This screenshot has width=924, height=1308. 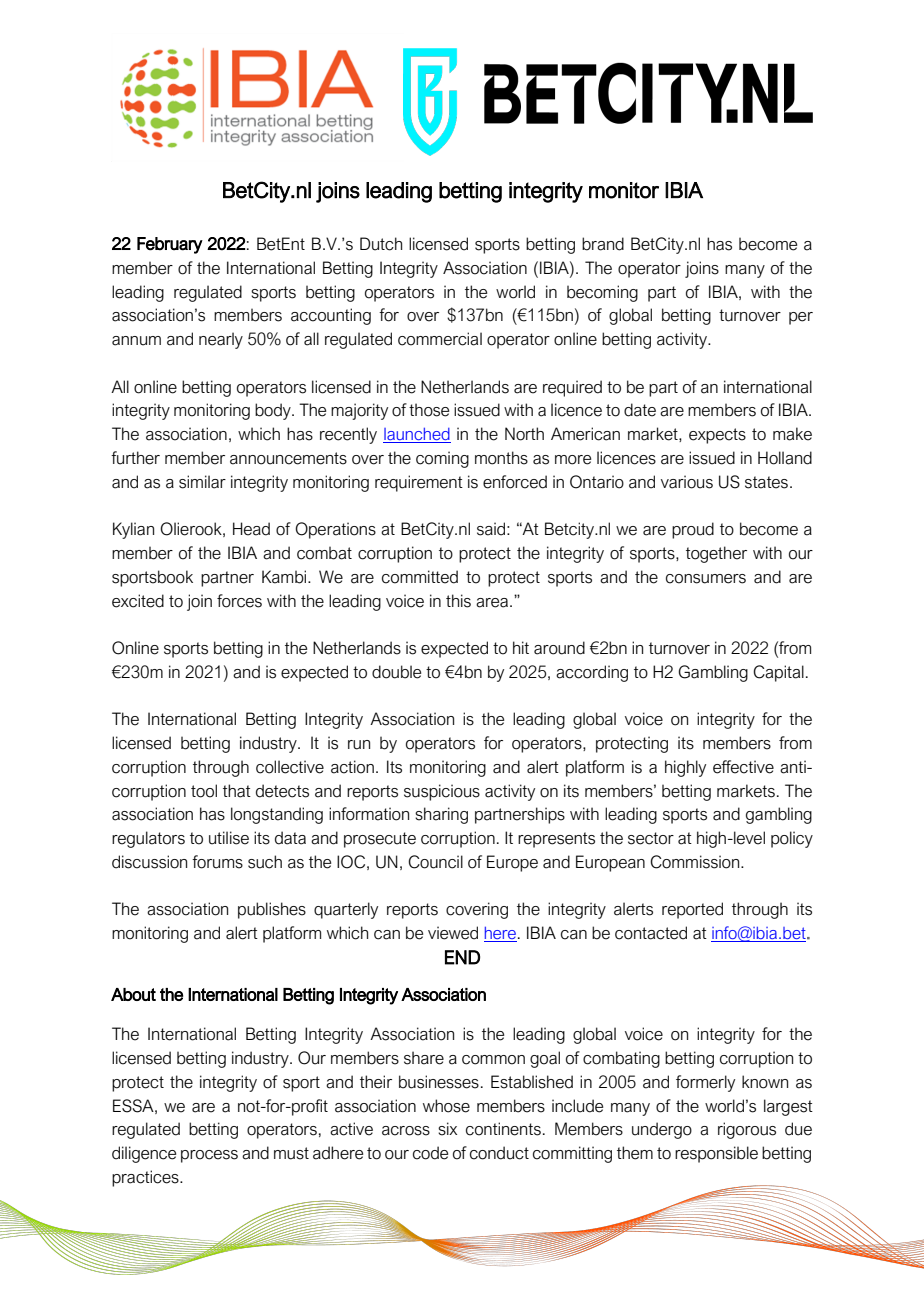 What do you see at coordinates (778, 673) in the screenshot?
I see `Capital` at bounding box center [778, 673].
